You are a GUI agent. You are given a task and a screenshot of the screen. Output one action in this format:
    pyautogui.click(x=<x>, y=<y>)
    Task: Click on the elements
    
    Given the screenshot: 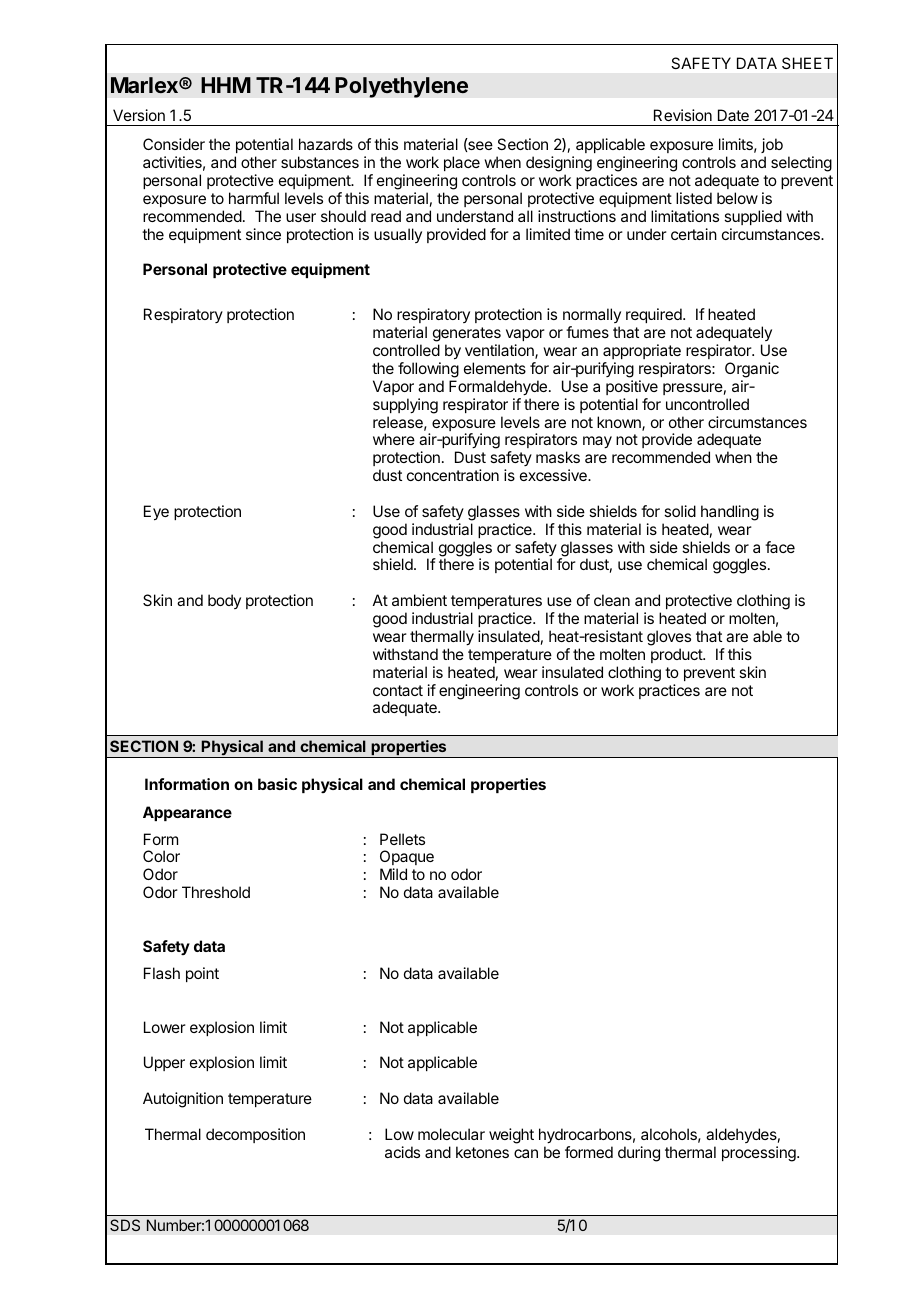 What is the action you would take?
    pyautogui.click(x=495, y=368)
